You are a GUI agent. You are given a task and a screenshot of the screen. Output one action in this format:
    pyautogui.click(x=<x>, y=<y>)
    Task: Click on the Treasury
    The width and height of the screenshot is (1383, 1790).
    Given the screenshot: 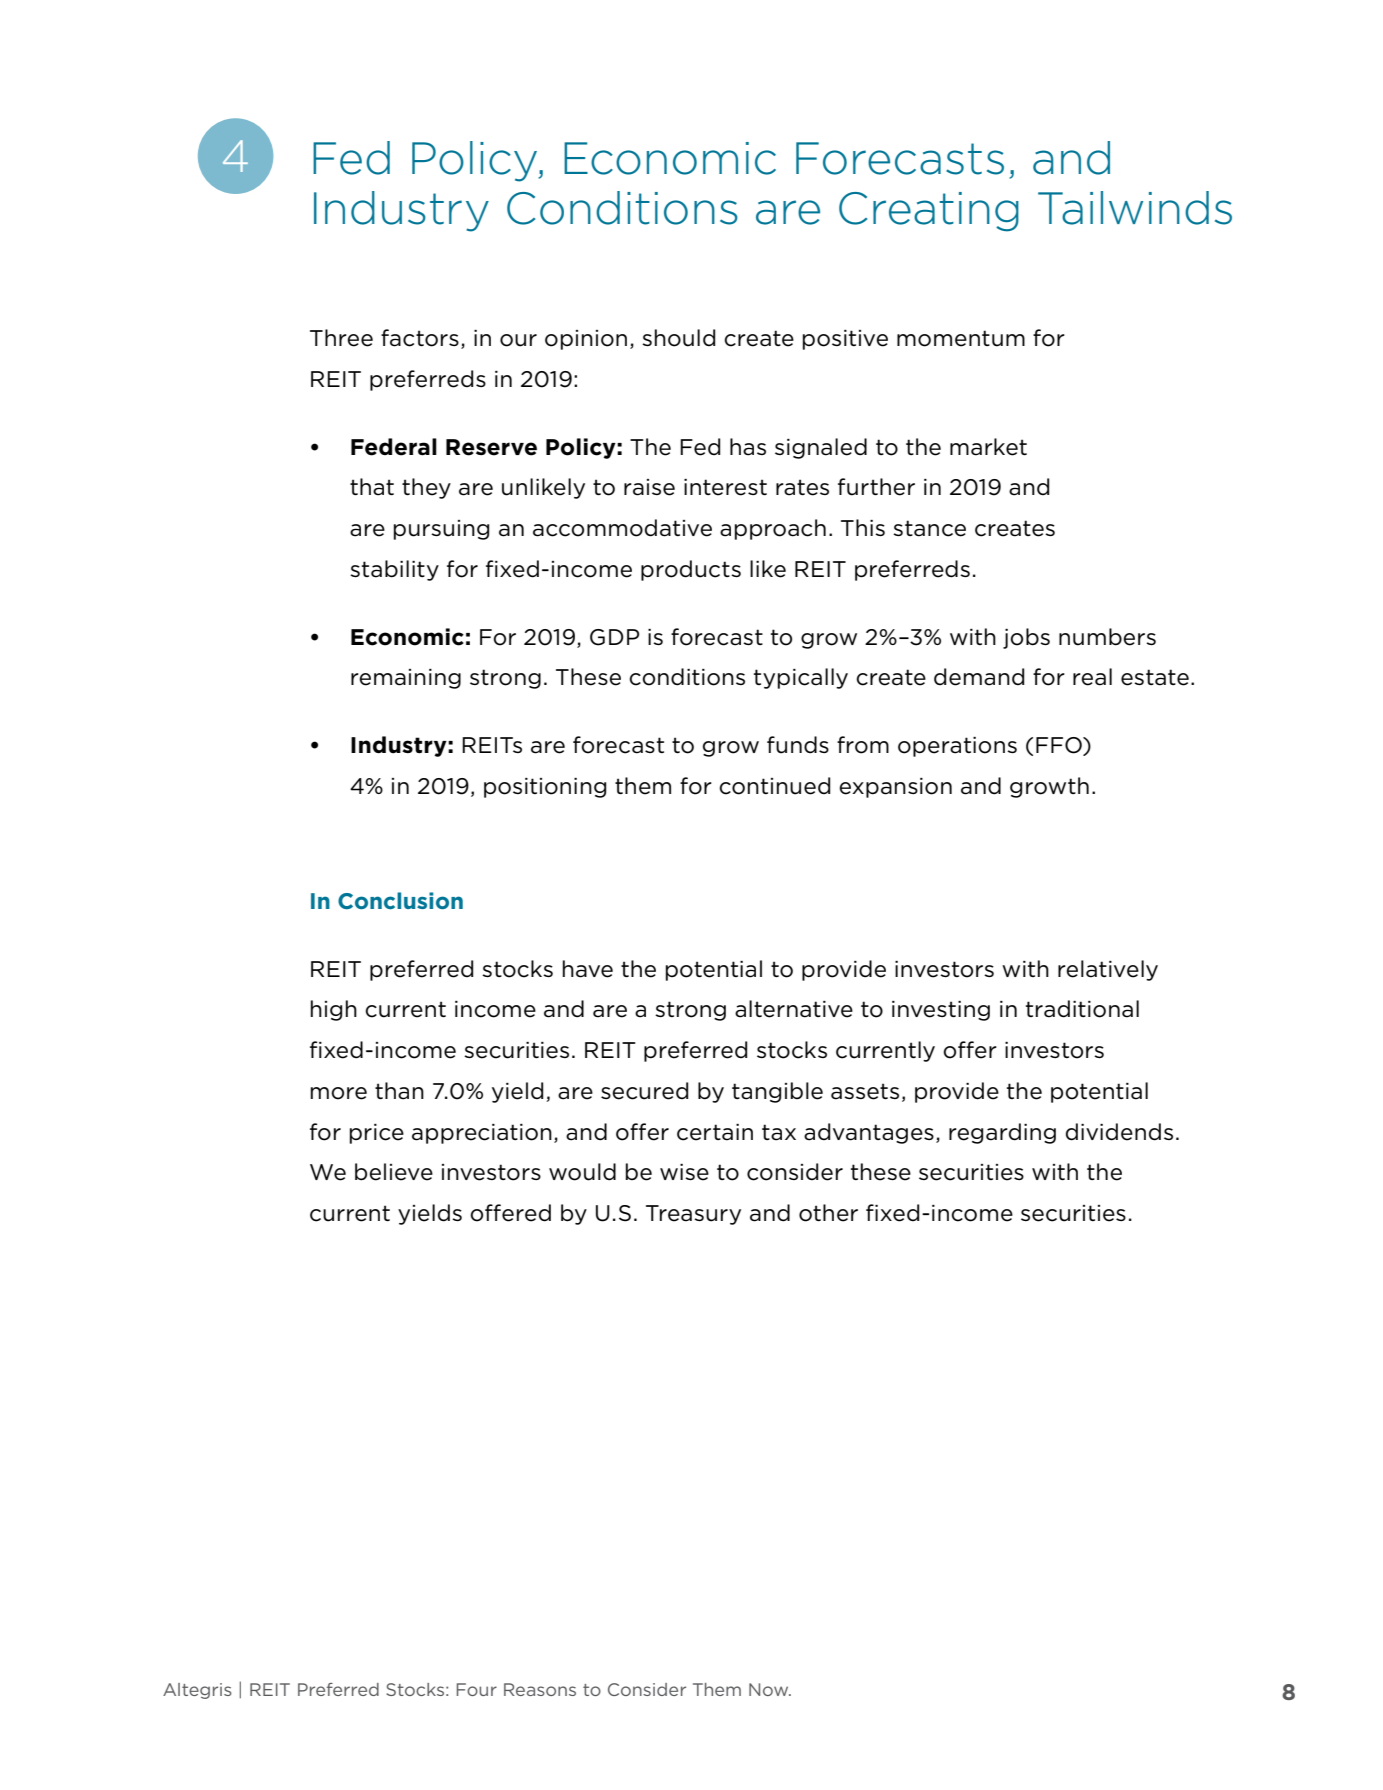 What is the action you would take?
    pyautogui.click(x=693, y=1215)
